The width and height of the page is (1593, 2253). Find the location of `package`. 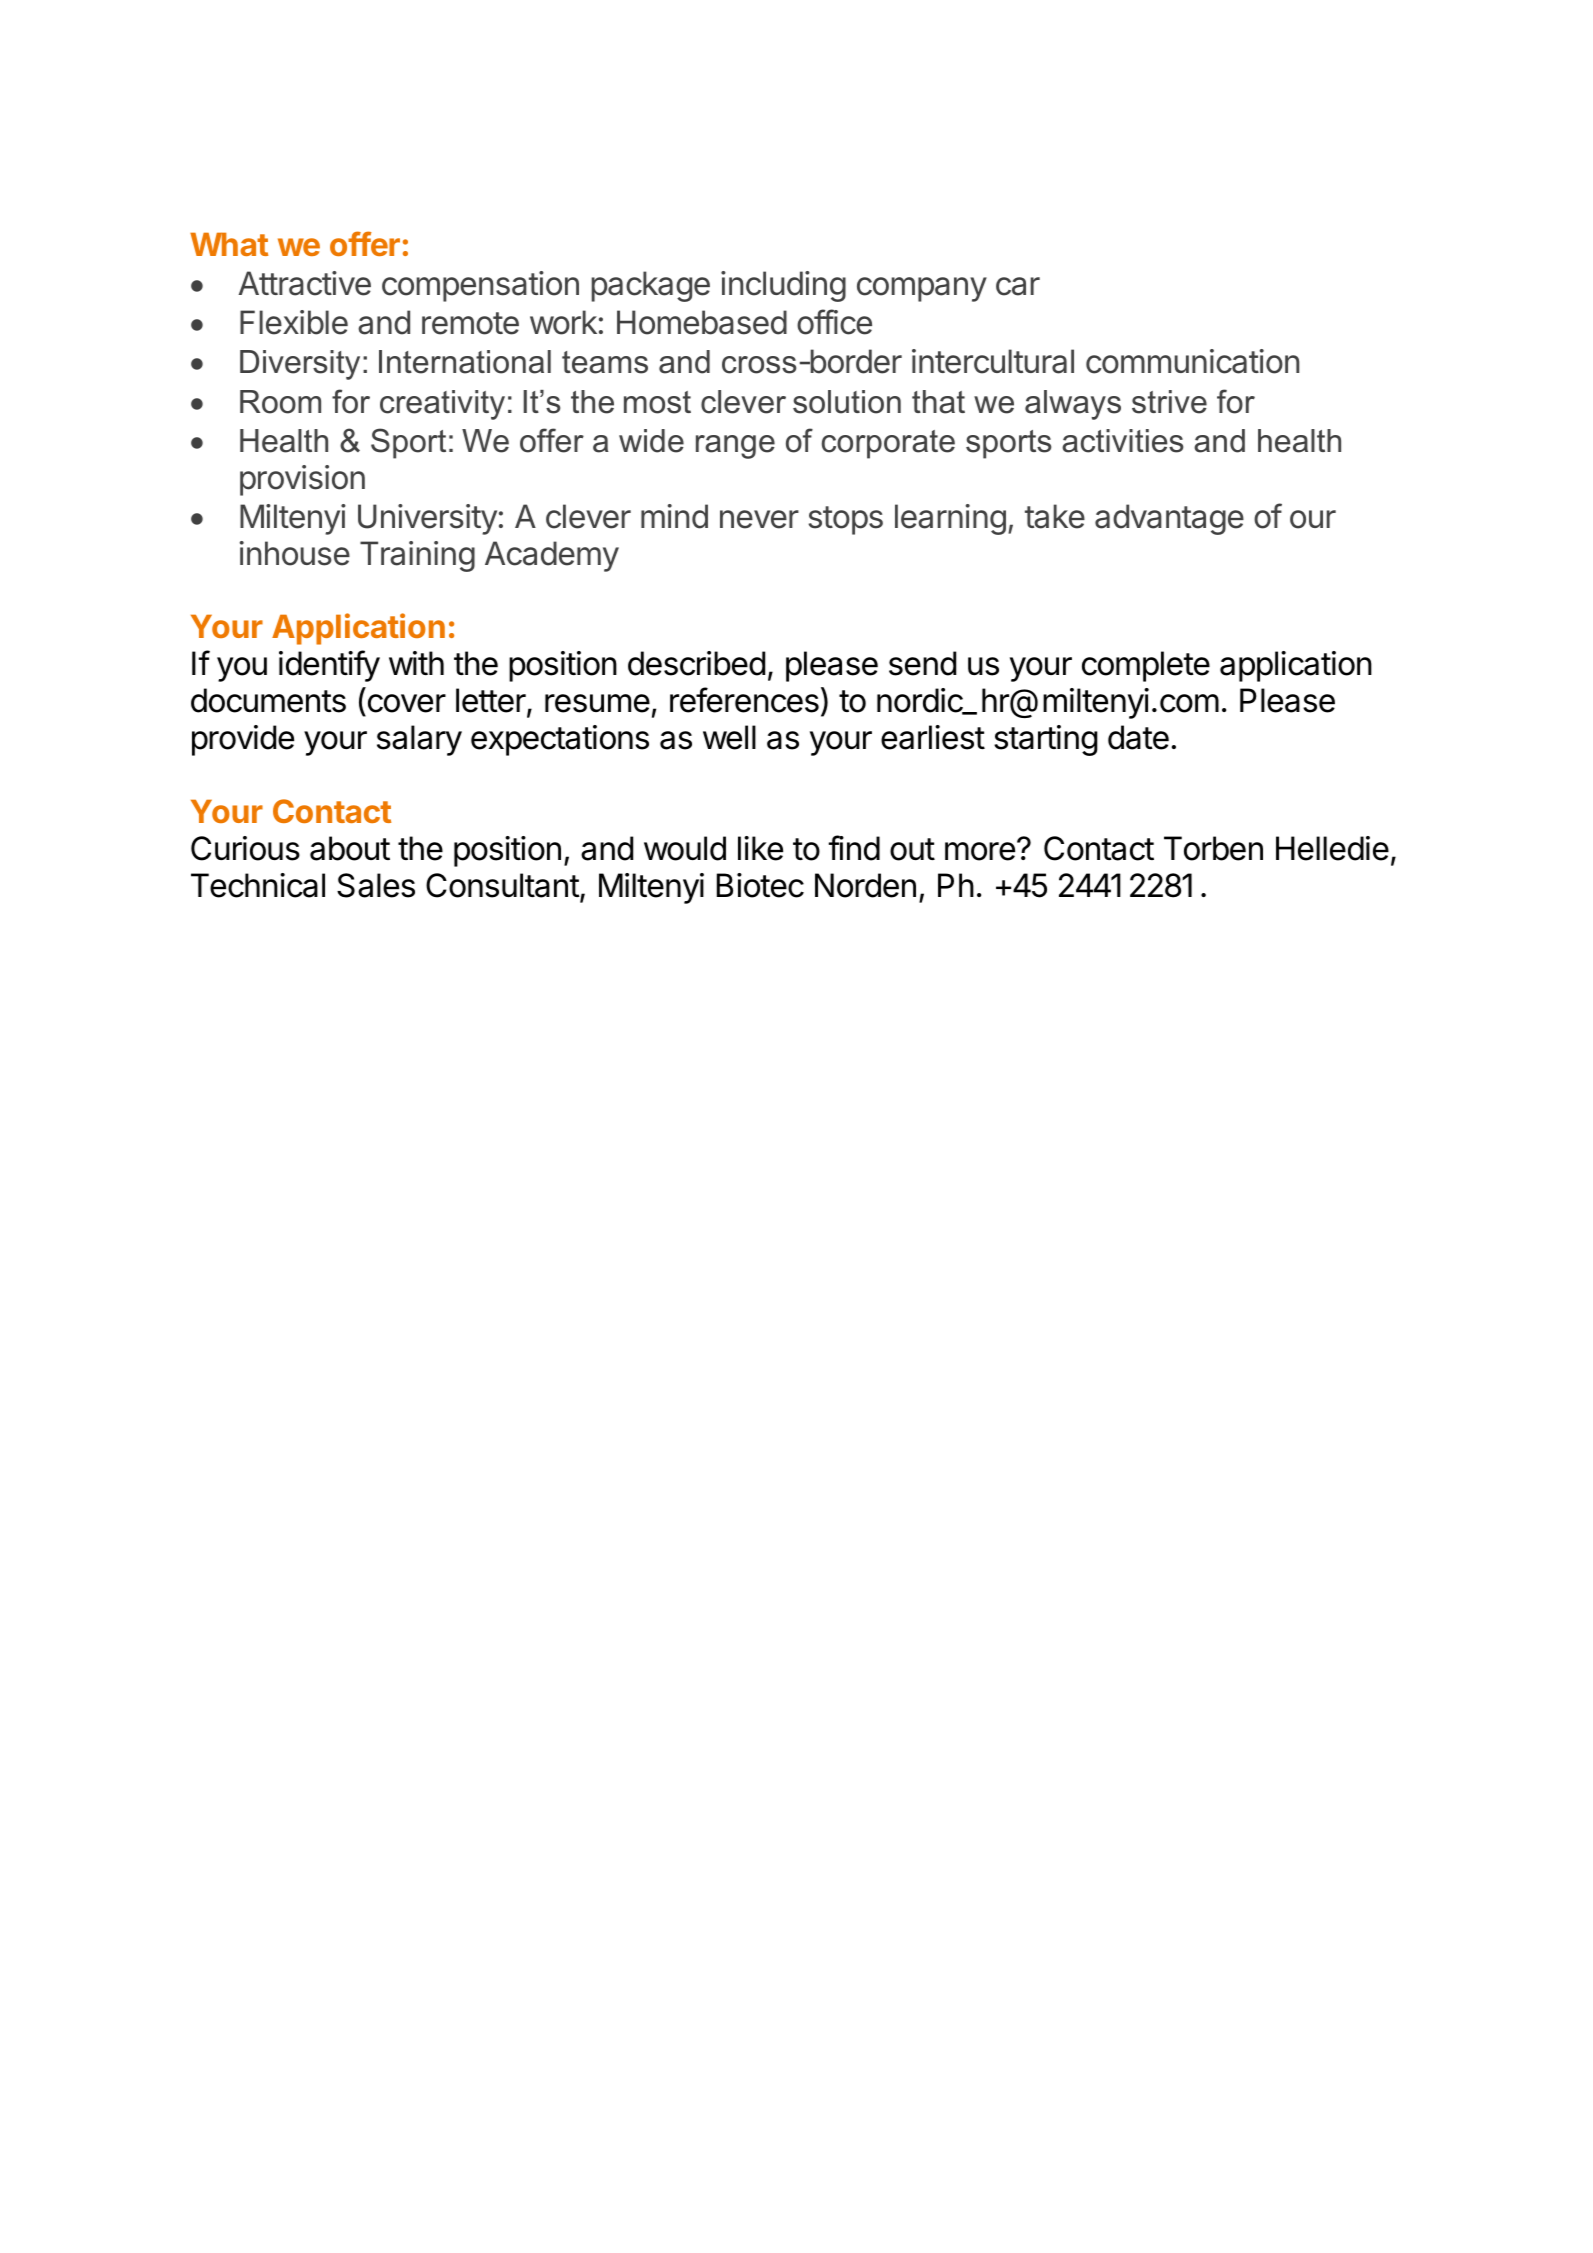

package is located at coordinates (650, 286).
